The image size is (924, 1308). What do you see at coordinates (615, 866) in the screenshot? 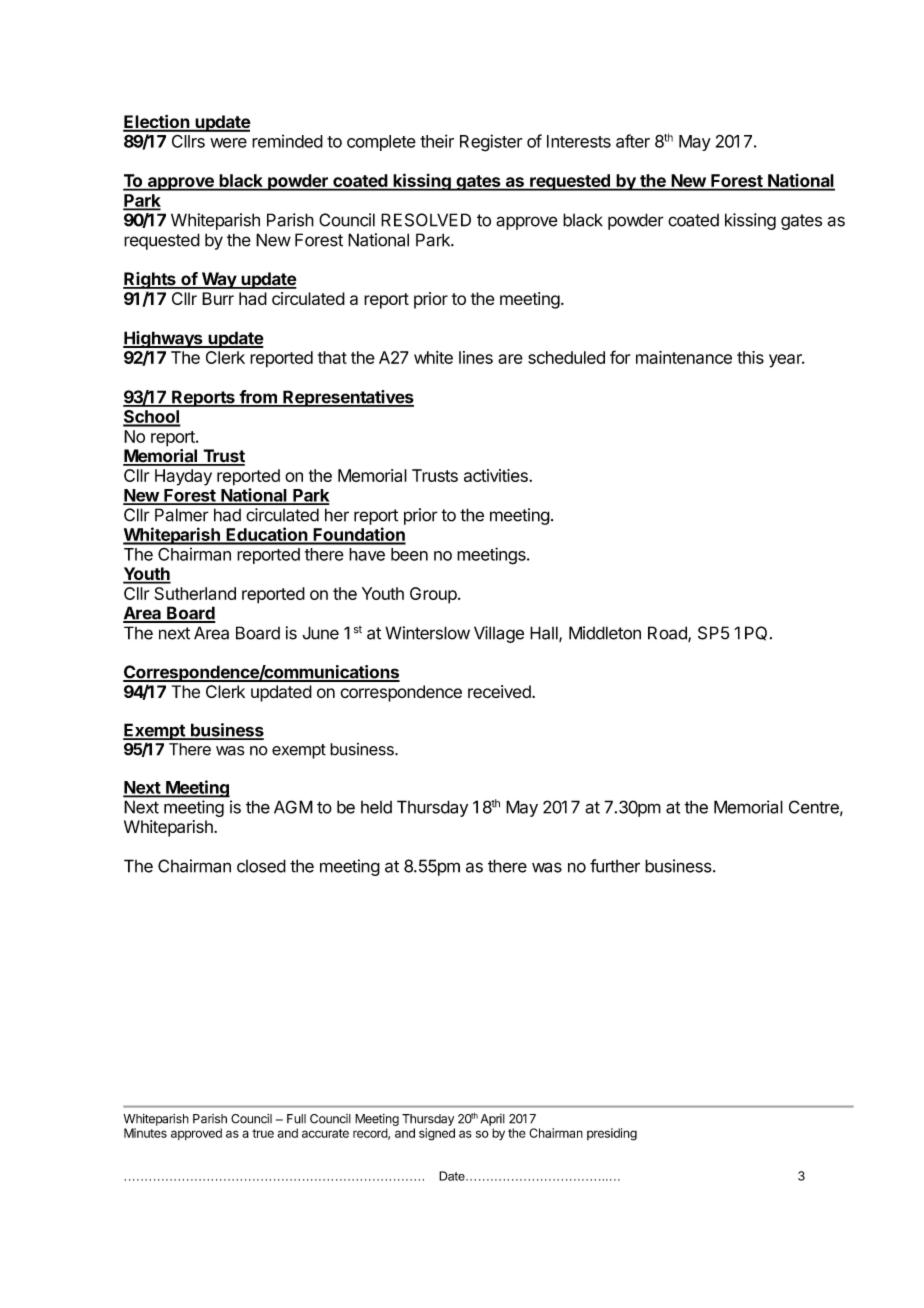
I see `further` at bounding box center [615, 866].
